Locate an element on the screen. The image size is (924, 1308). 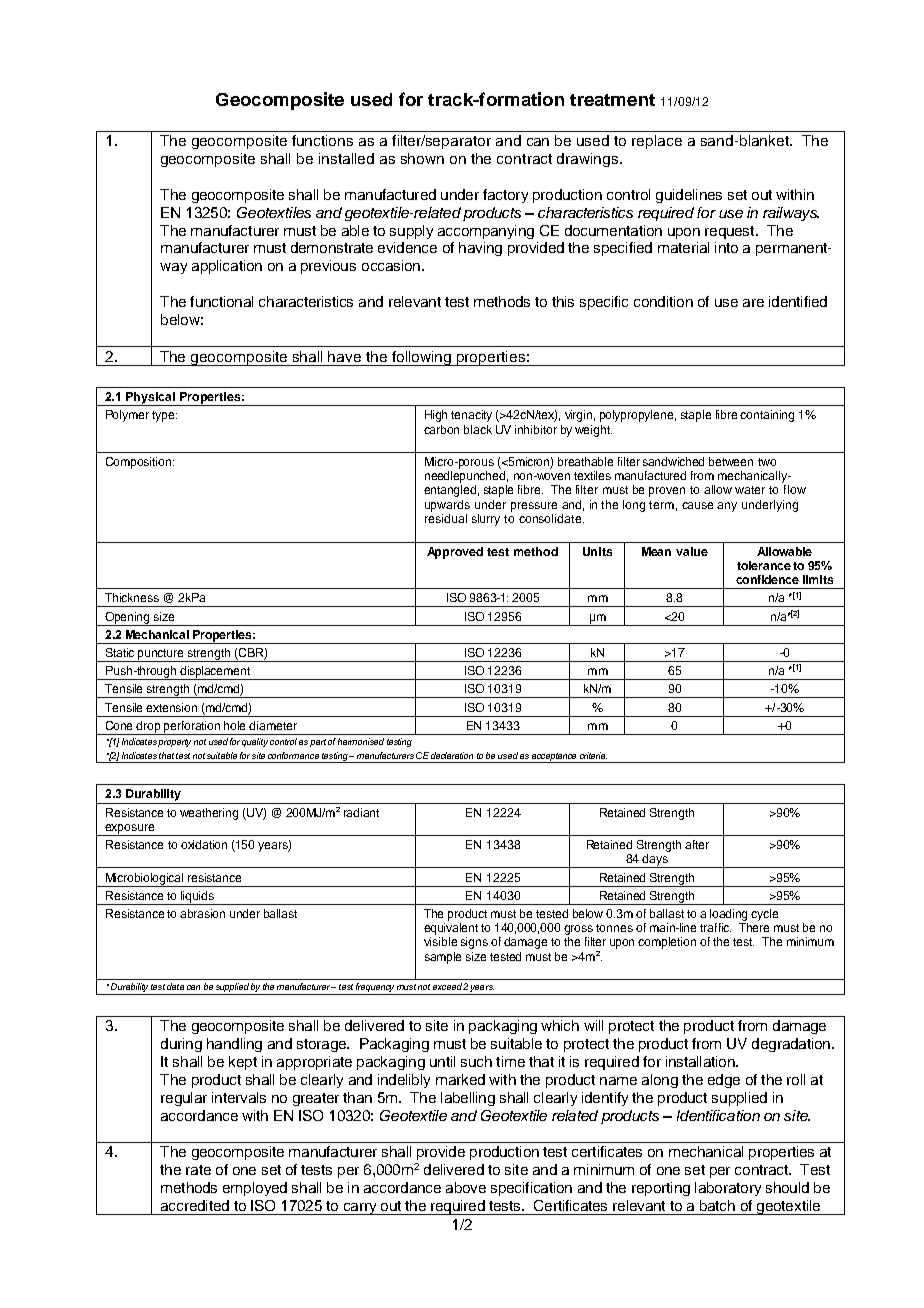
functions is located at coordinates (322, 140).
